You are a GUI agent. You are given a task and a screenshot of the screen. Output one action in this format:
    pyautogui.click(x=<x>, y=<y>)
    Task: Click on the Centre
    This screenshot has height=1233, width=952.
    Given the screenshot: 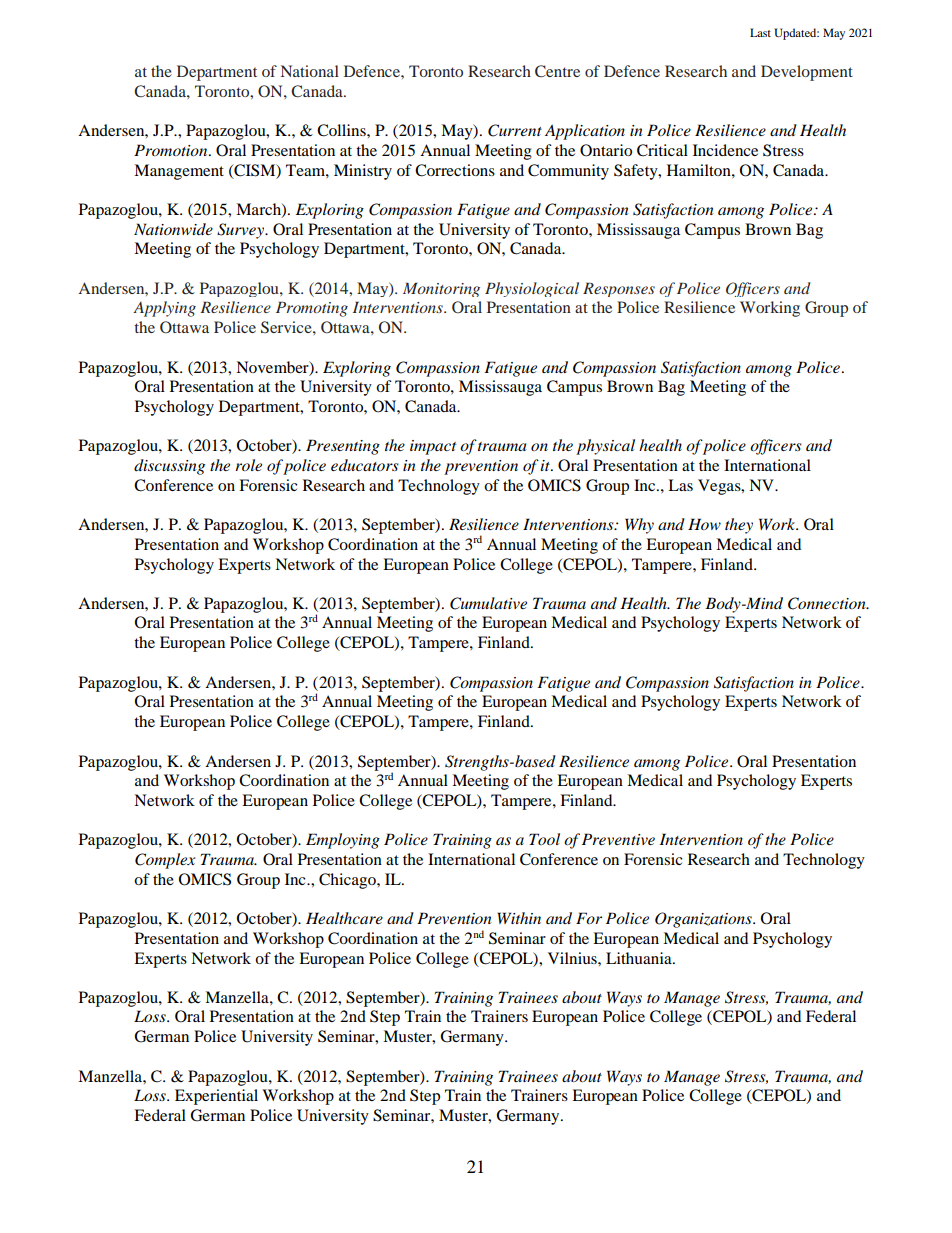 What is the action you would take?
    pyautogui.click(x=557, y=71)
